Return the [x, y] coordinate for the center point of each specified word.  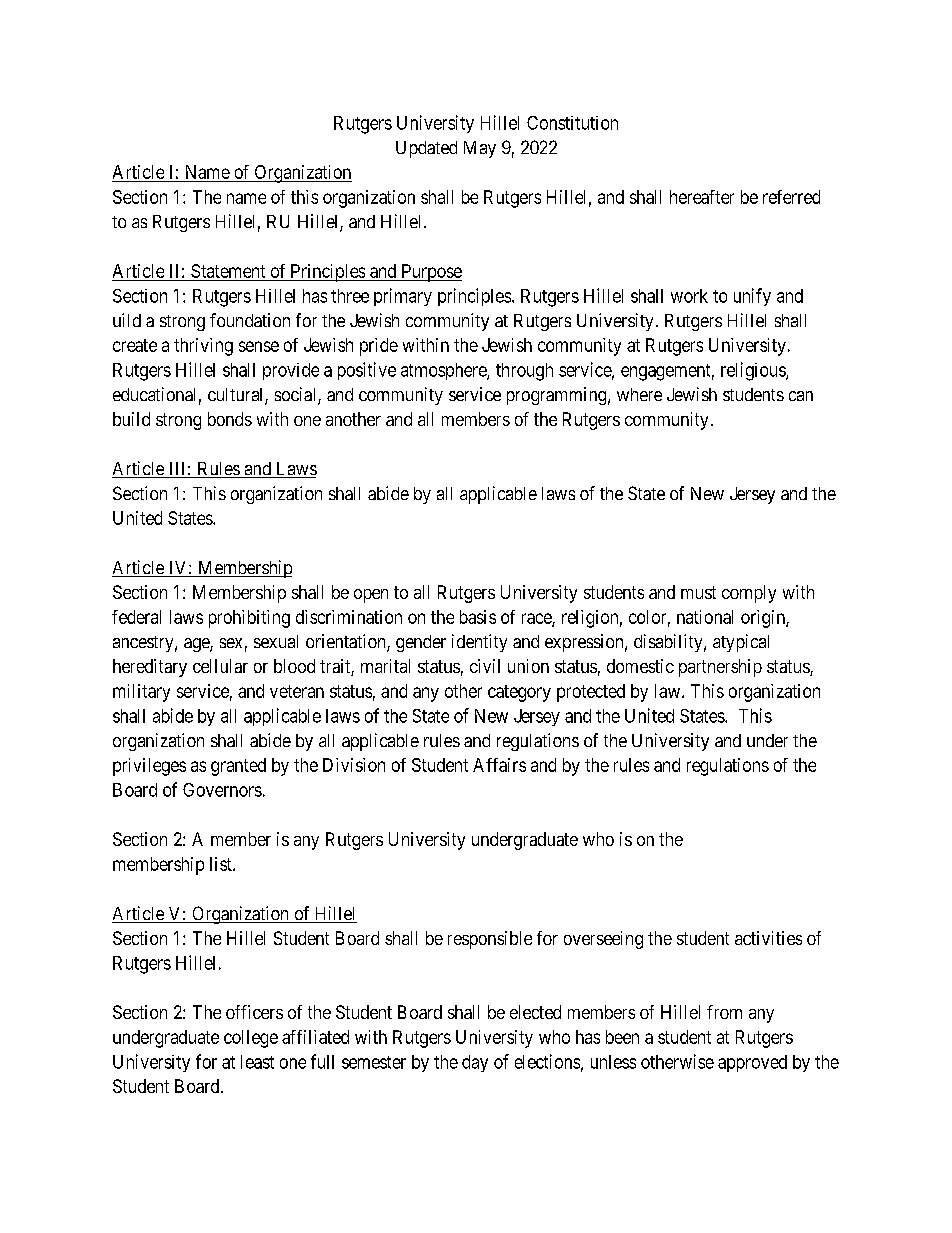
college [251, 1039]
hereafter [702, 197]
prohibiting [249, 619]
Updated [426, 149]
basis [478, 617]
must [698, 592]
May [480, 149]
